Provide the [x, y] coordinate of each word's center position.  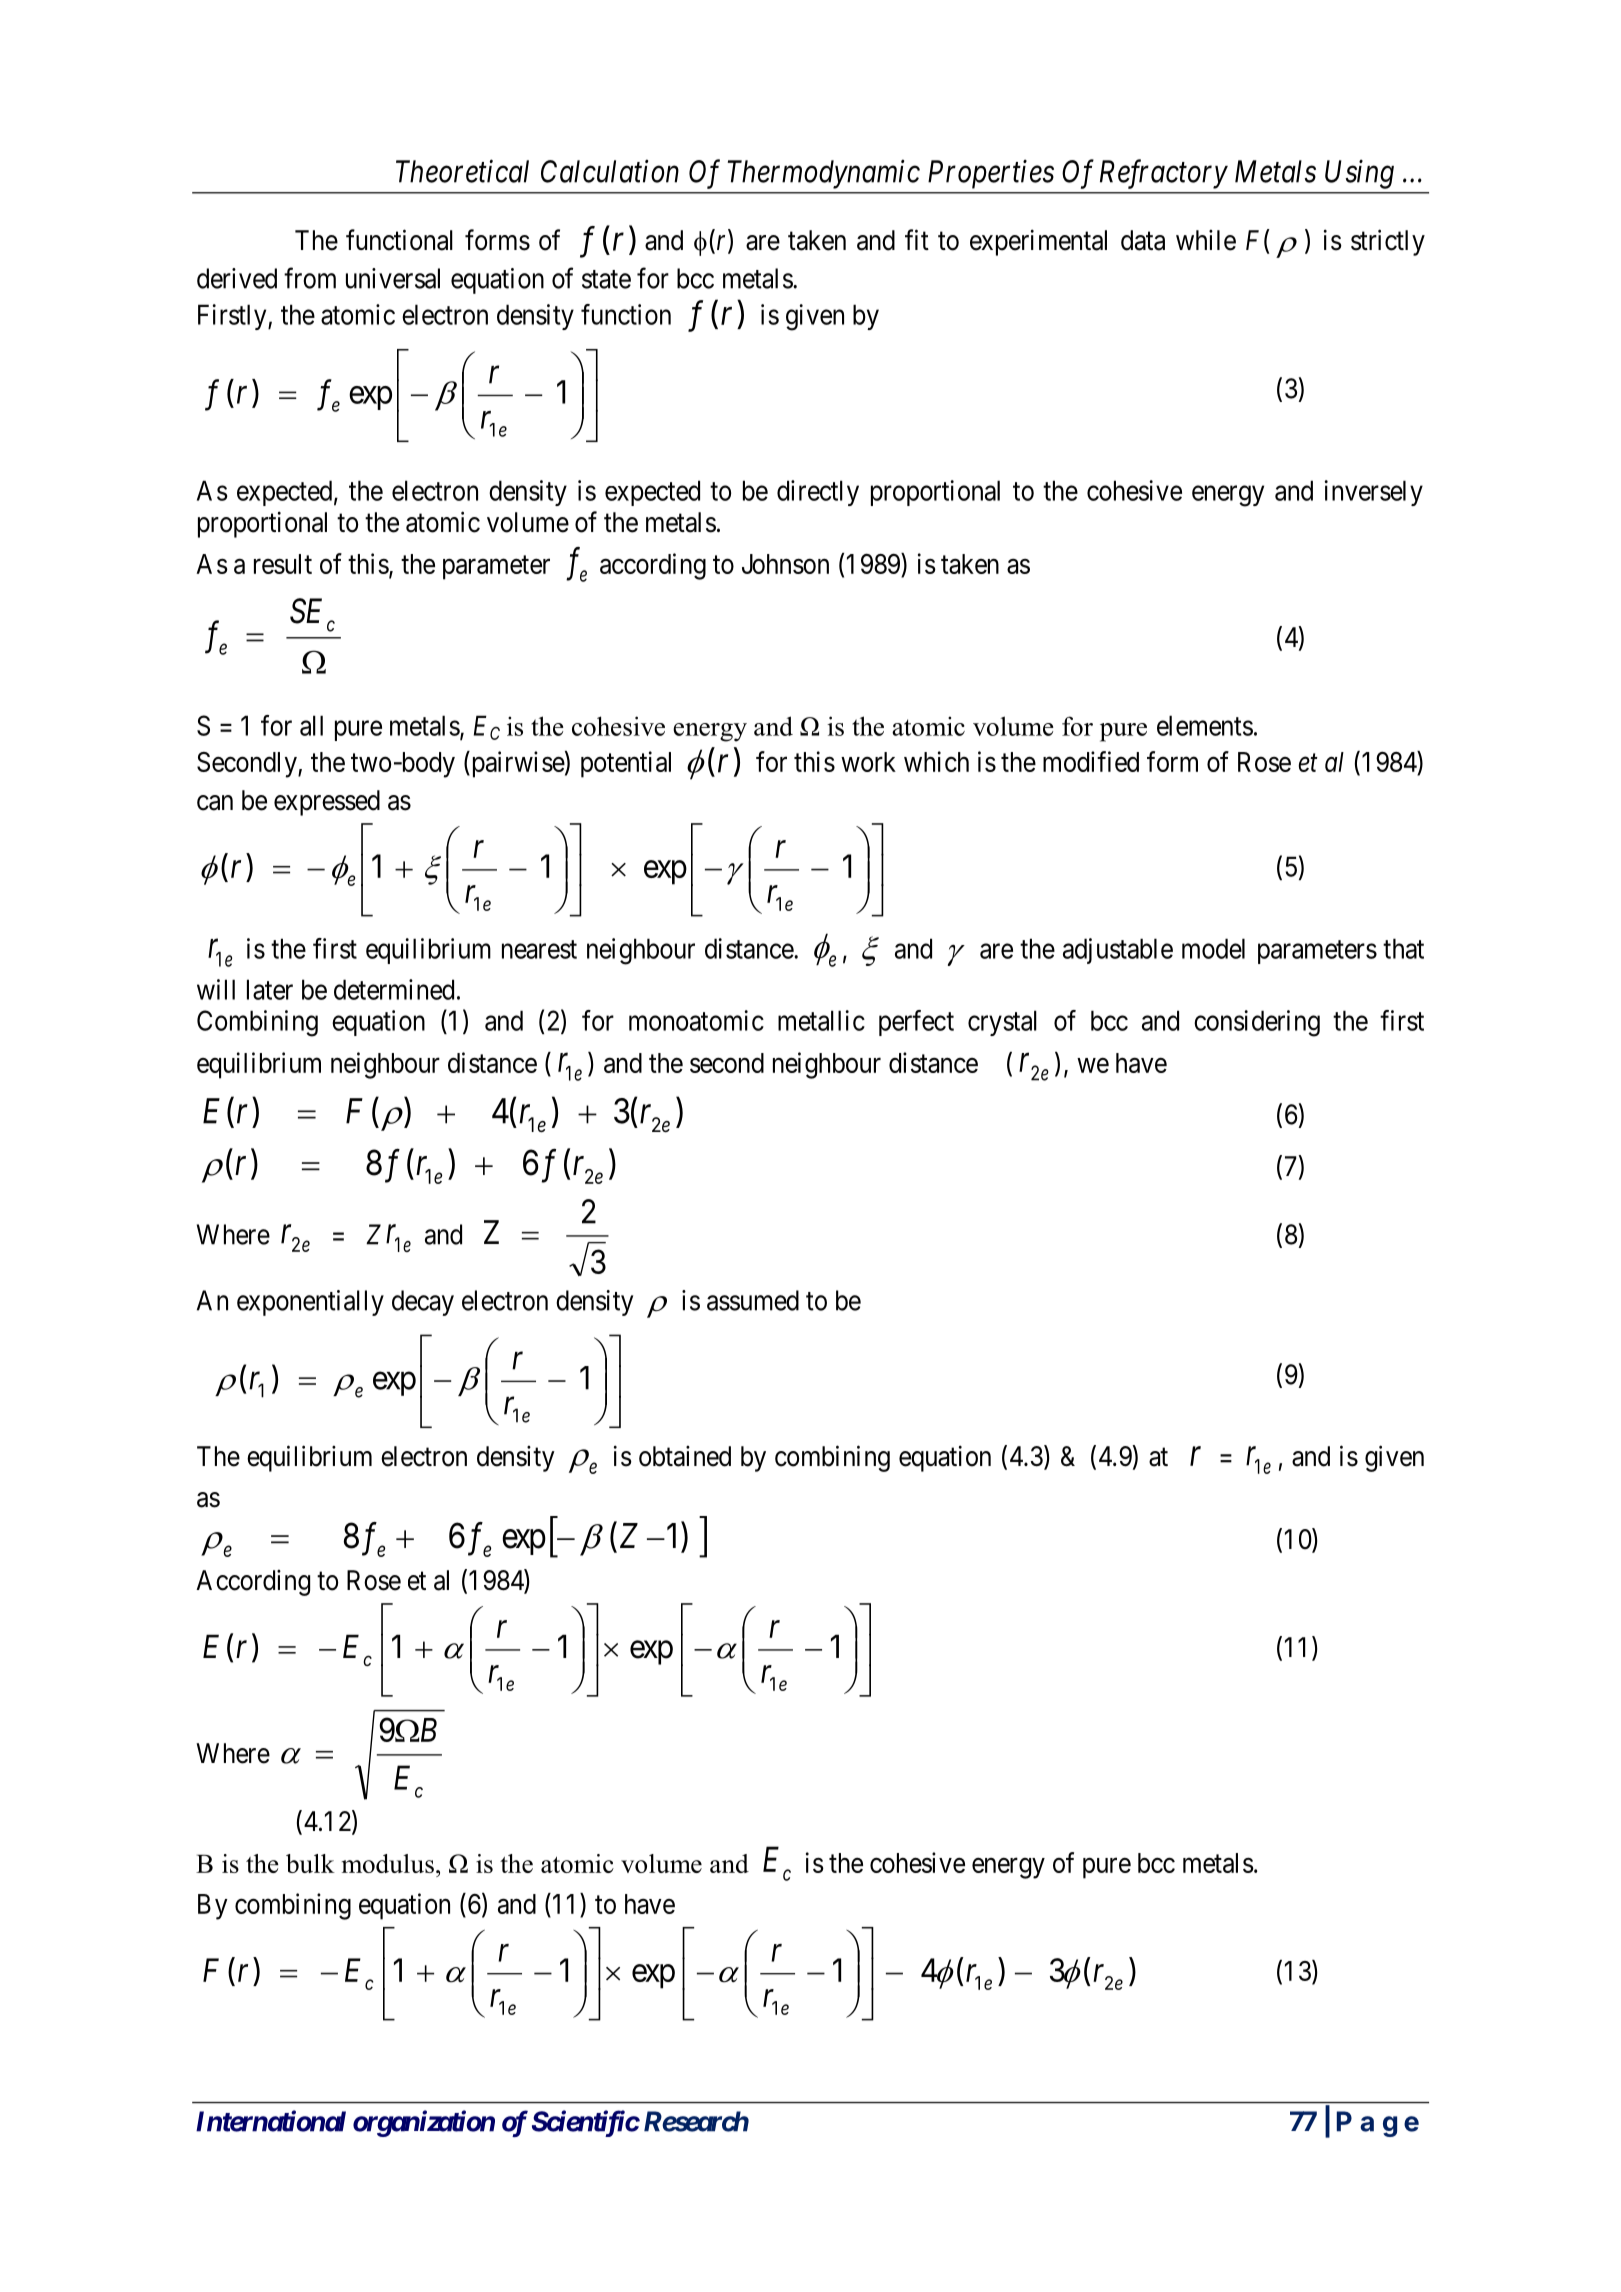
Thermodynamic [824, 174]
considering [1257, 1023]
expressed [327, 803]
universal [393, 278]
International [271, 2121]
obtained [685, 1456]
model [1213, 948]
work [868, 762]
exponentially [310, 1303]
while [1206, 240]
